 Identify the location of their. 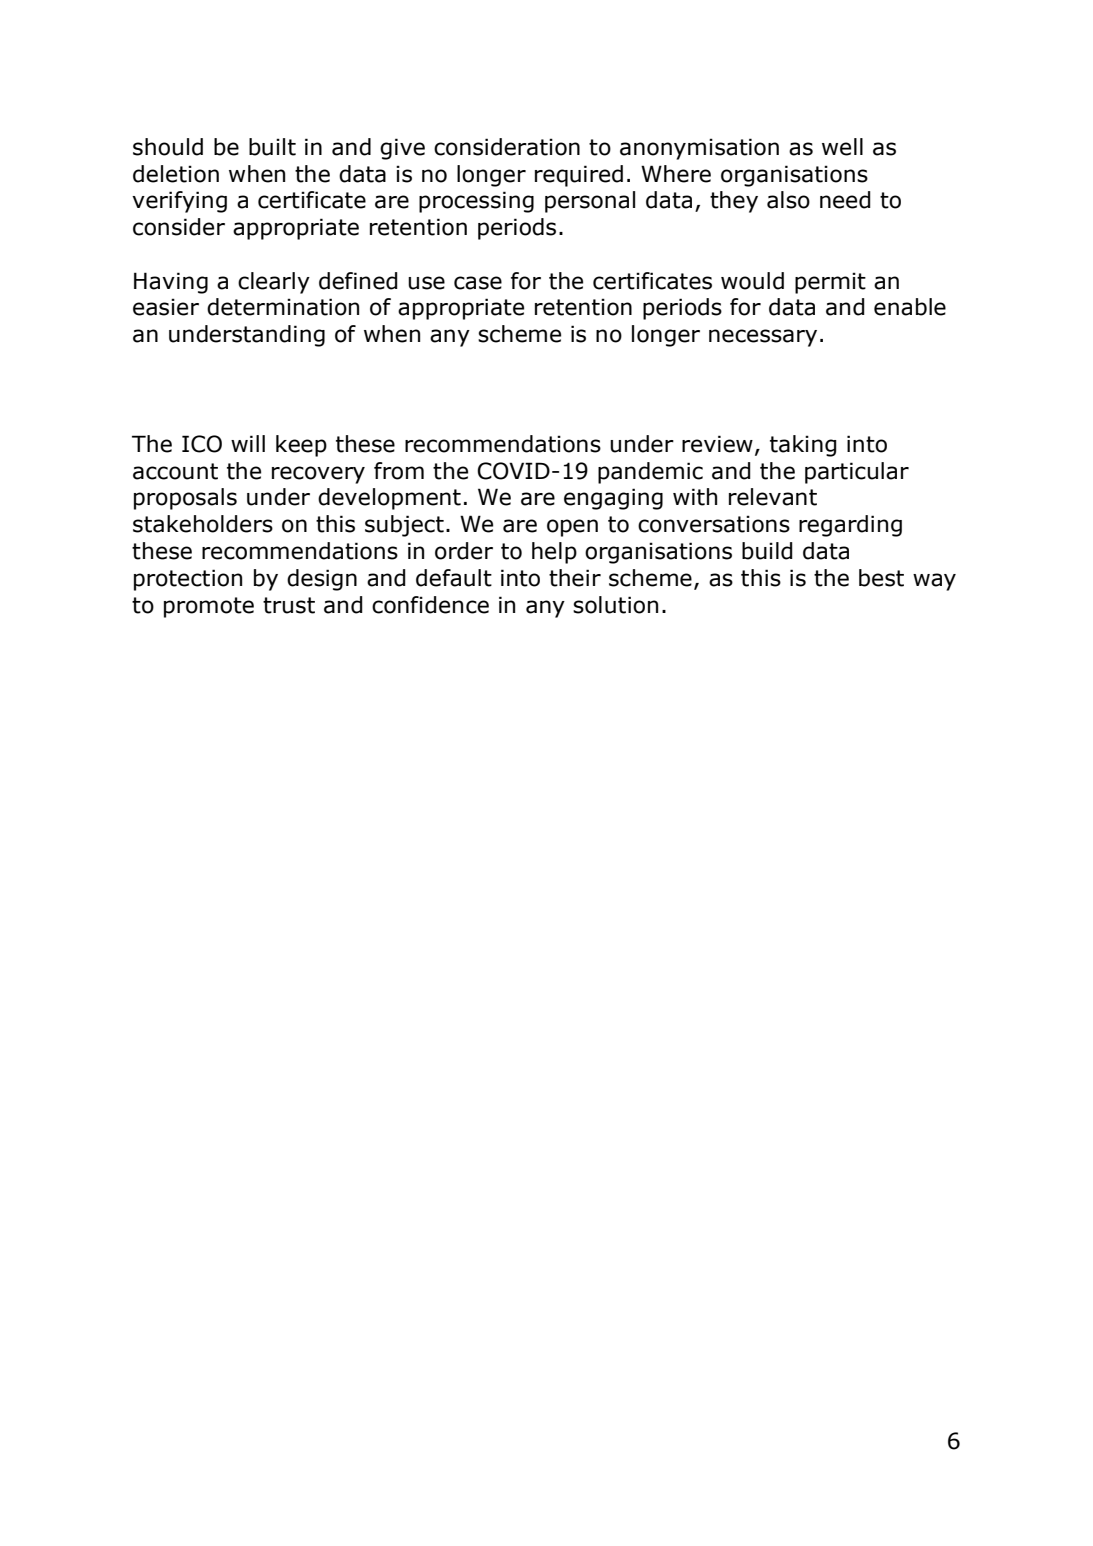
(575, 578).
